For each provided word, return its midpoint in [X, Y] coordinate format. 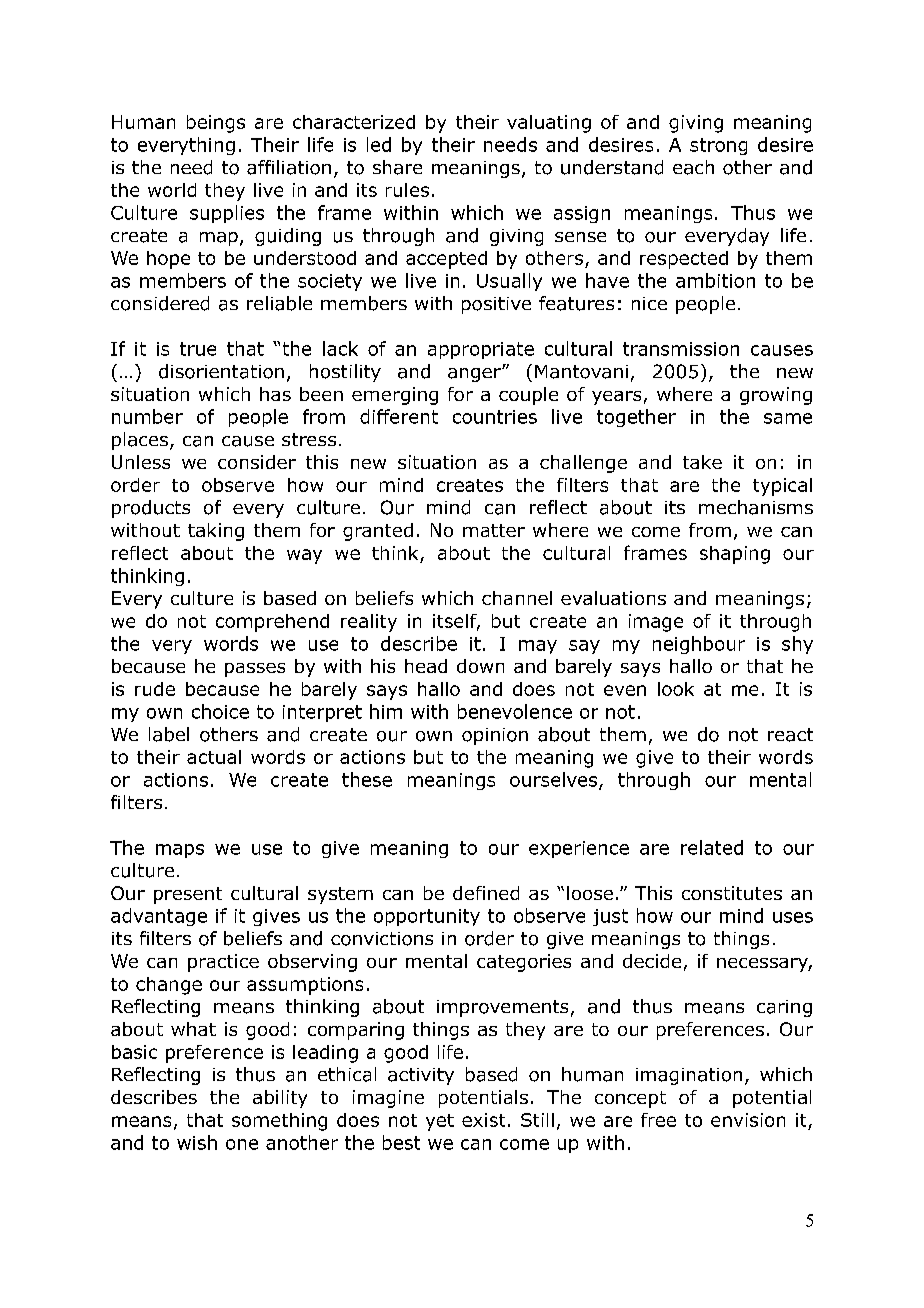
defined [486, 893]
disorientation [221, 371]
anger [475, 375]
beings [216, 124]
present [188, 895]
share [397, 167]
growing [776, 396]
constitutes [732, 893]
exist [483, 1120]
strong [718, 146]
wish [197, 1142]
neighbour [699, 645]
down [480, 666]
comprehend [272, 623]
